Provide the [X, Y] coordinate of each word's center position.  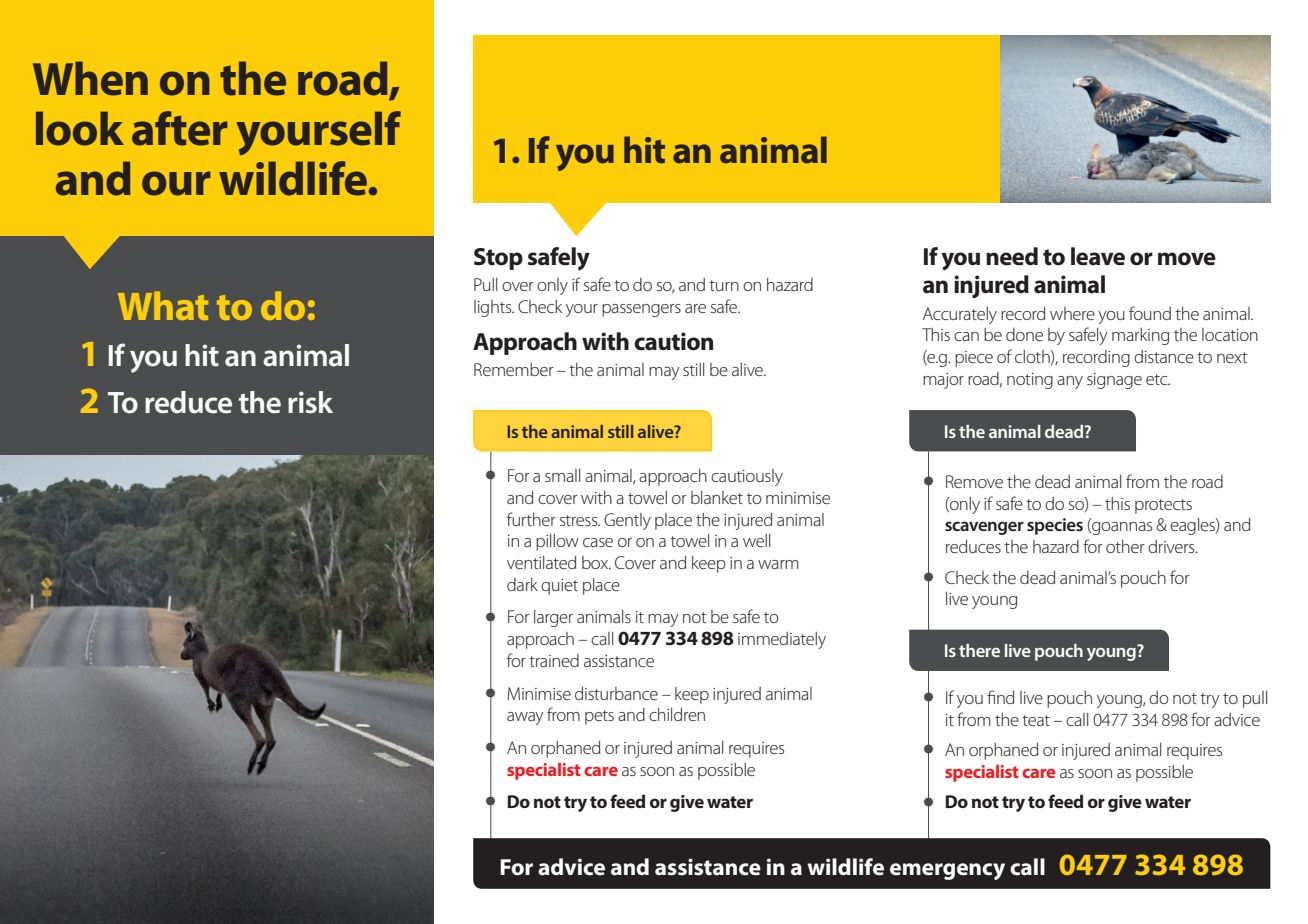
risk [310, 402]
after [179, 128]
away [525, 718]
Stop [498, 259]
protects [1163, 506]
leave [1098, 256]
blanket [717, 497]
